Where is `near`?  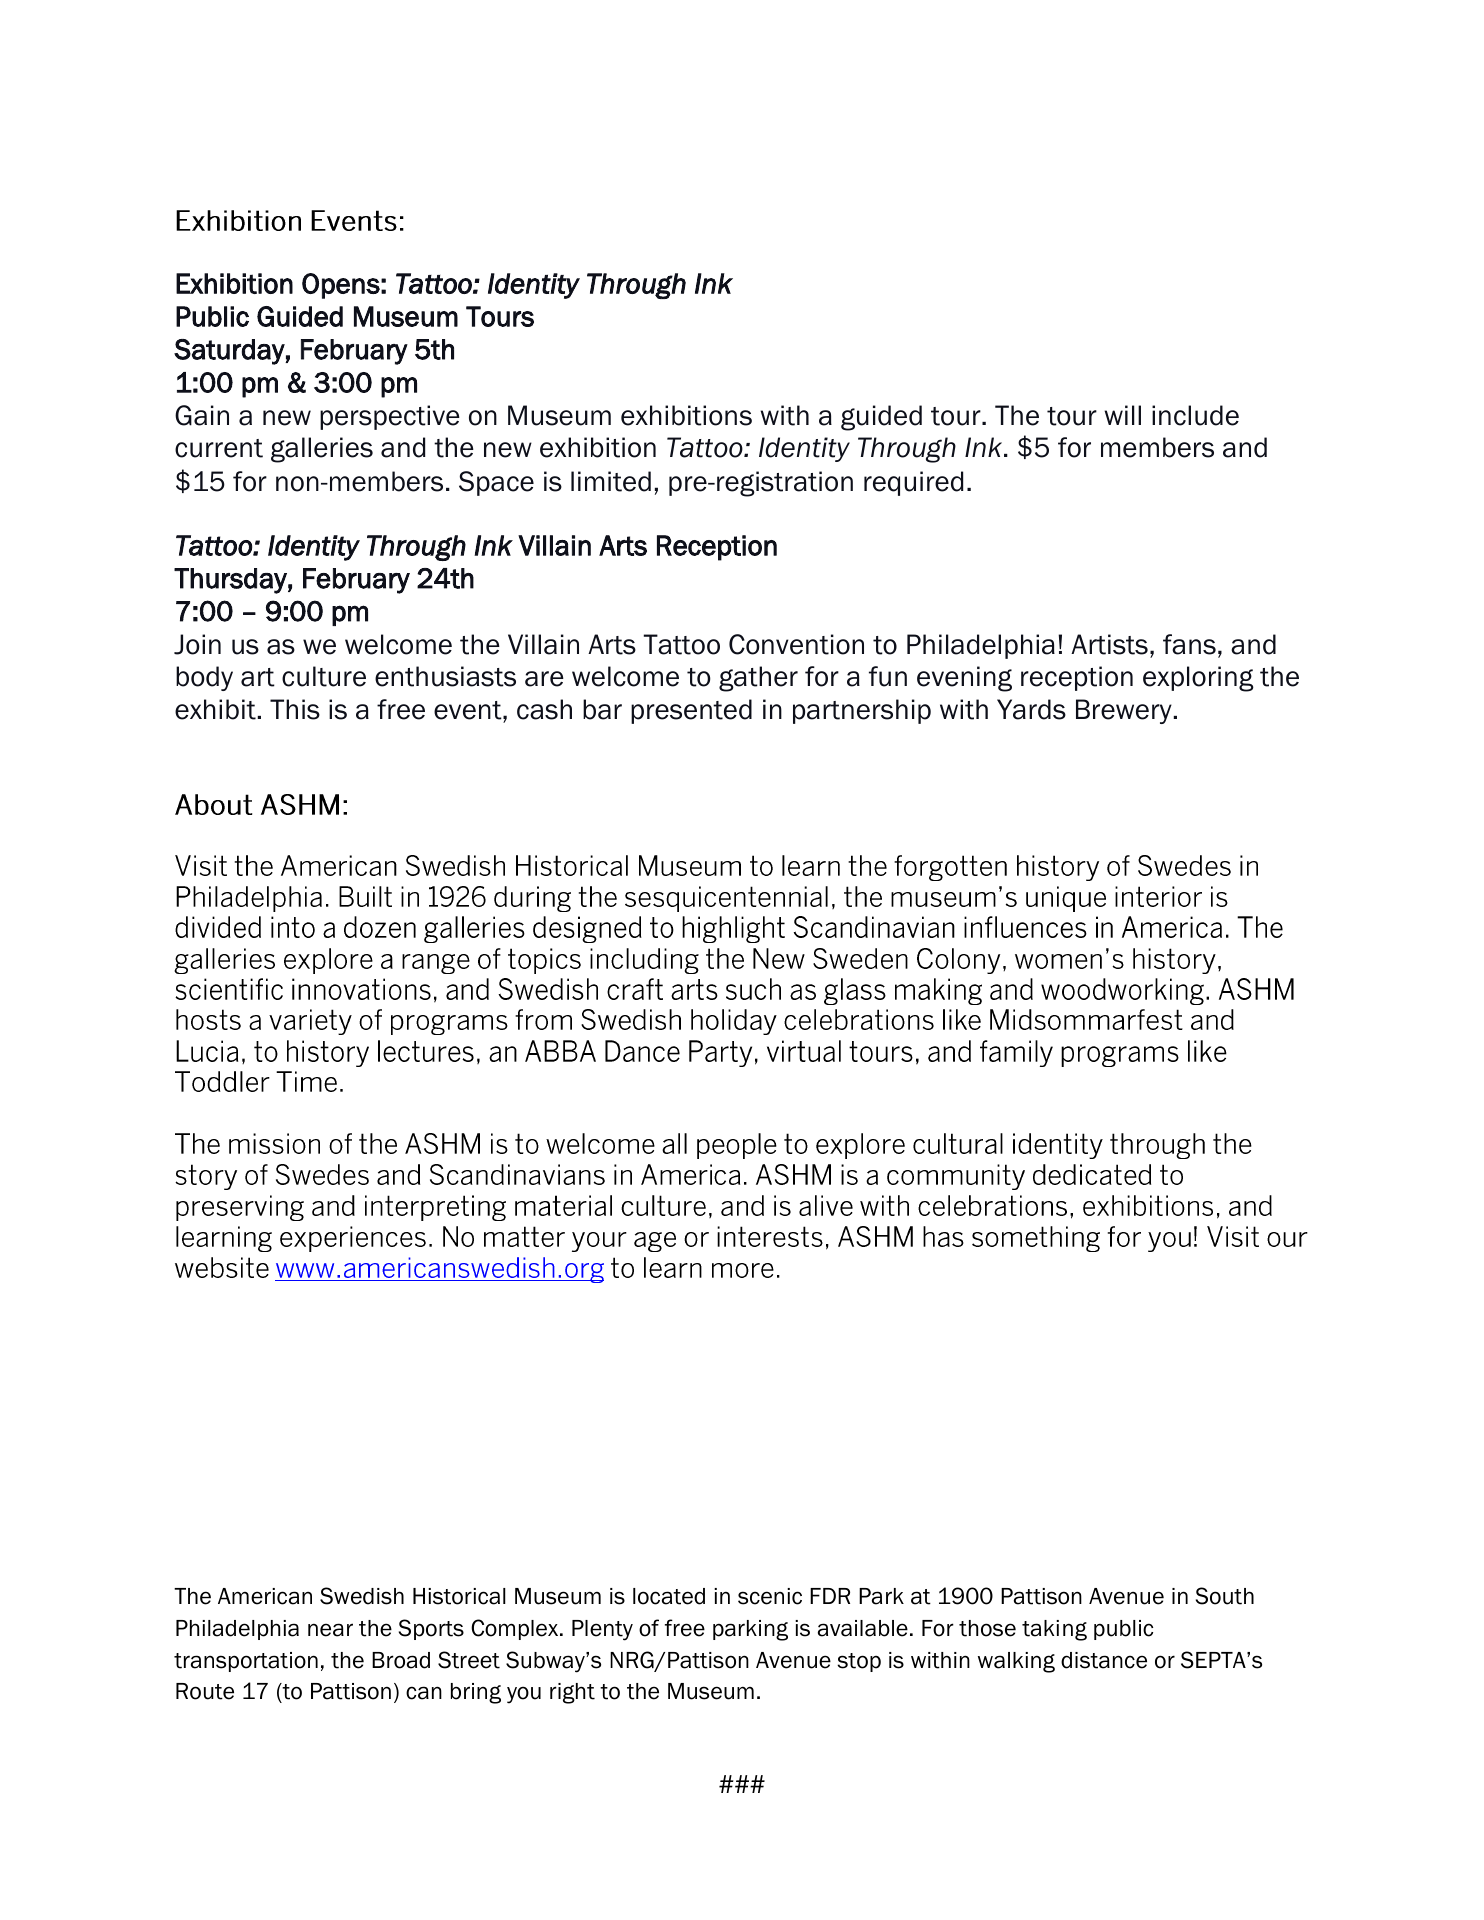
near is located at coordinates (330, 1630).
